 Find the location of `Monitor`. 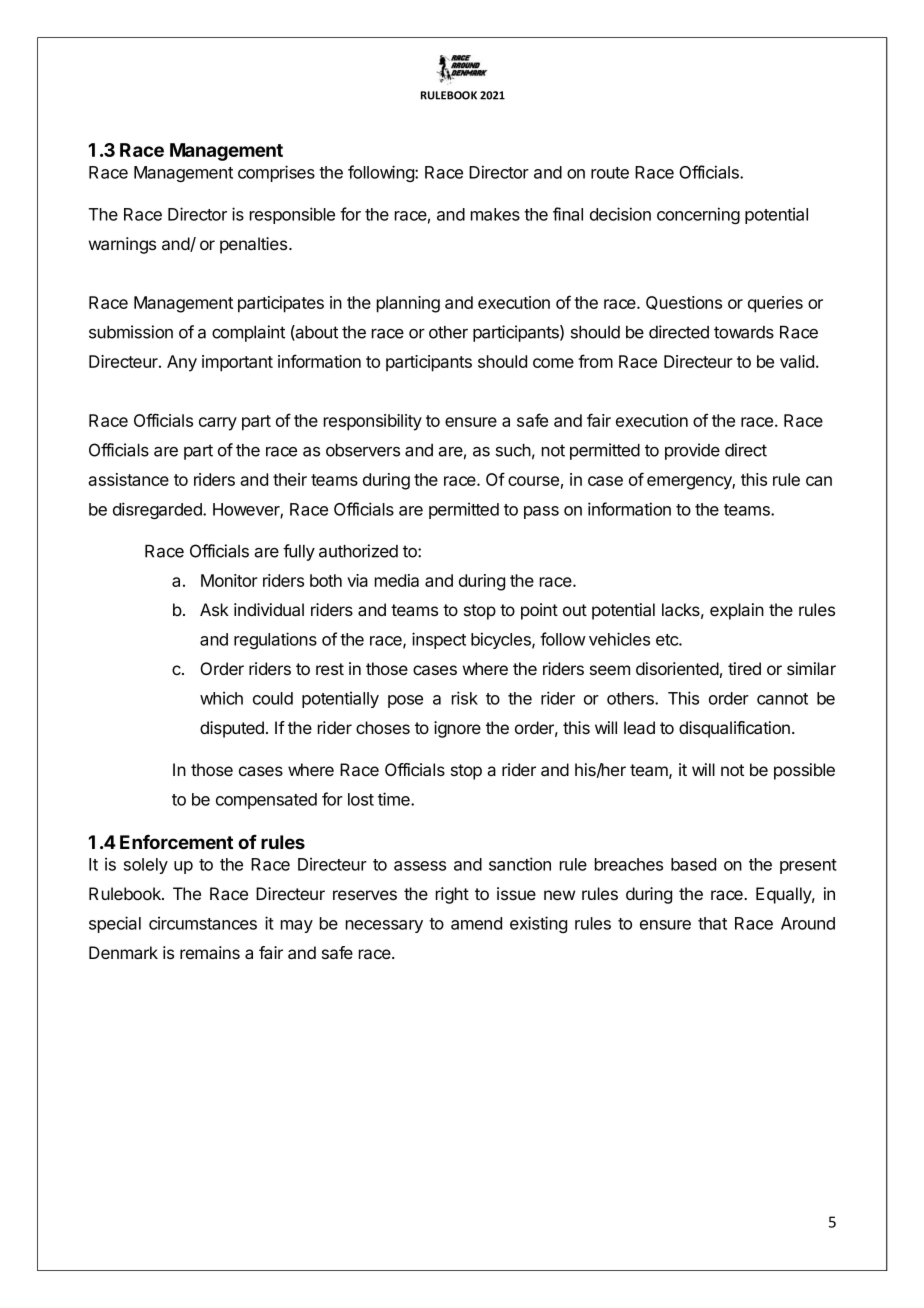

Monitor is located at coordinates (229, 580).
